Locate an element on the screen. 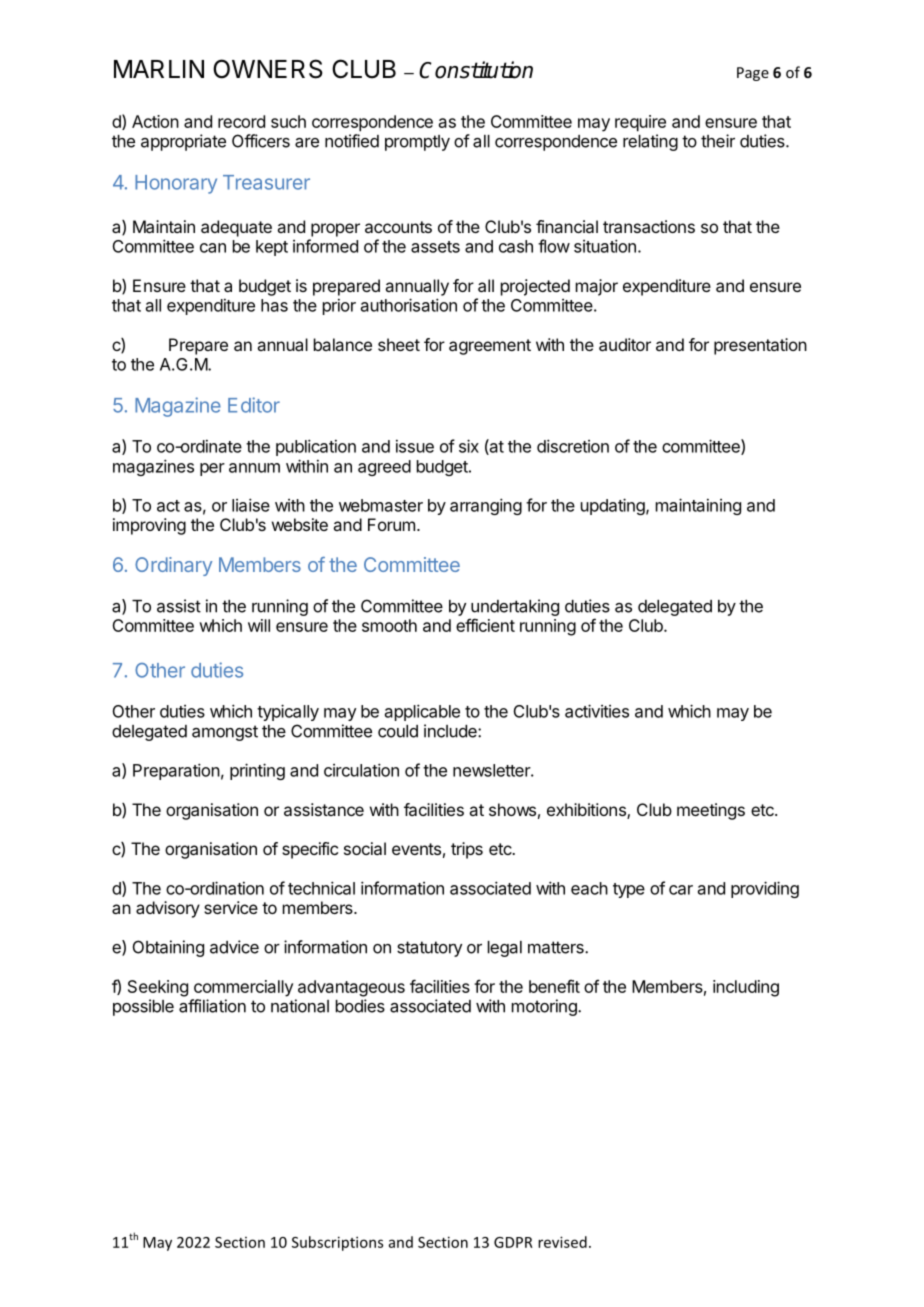 This screenshot has height=1307, width=924. efficient is located at coordinates (485, 625).
